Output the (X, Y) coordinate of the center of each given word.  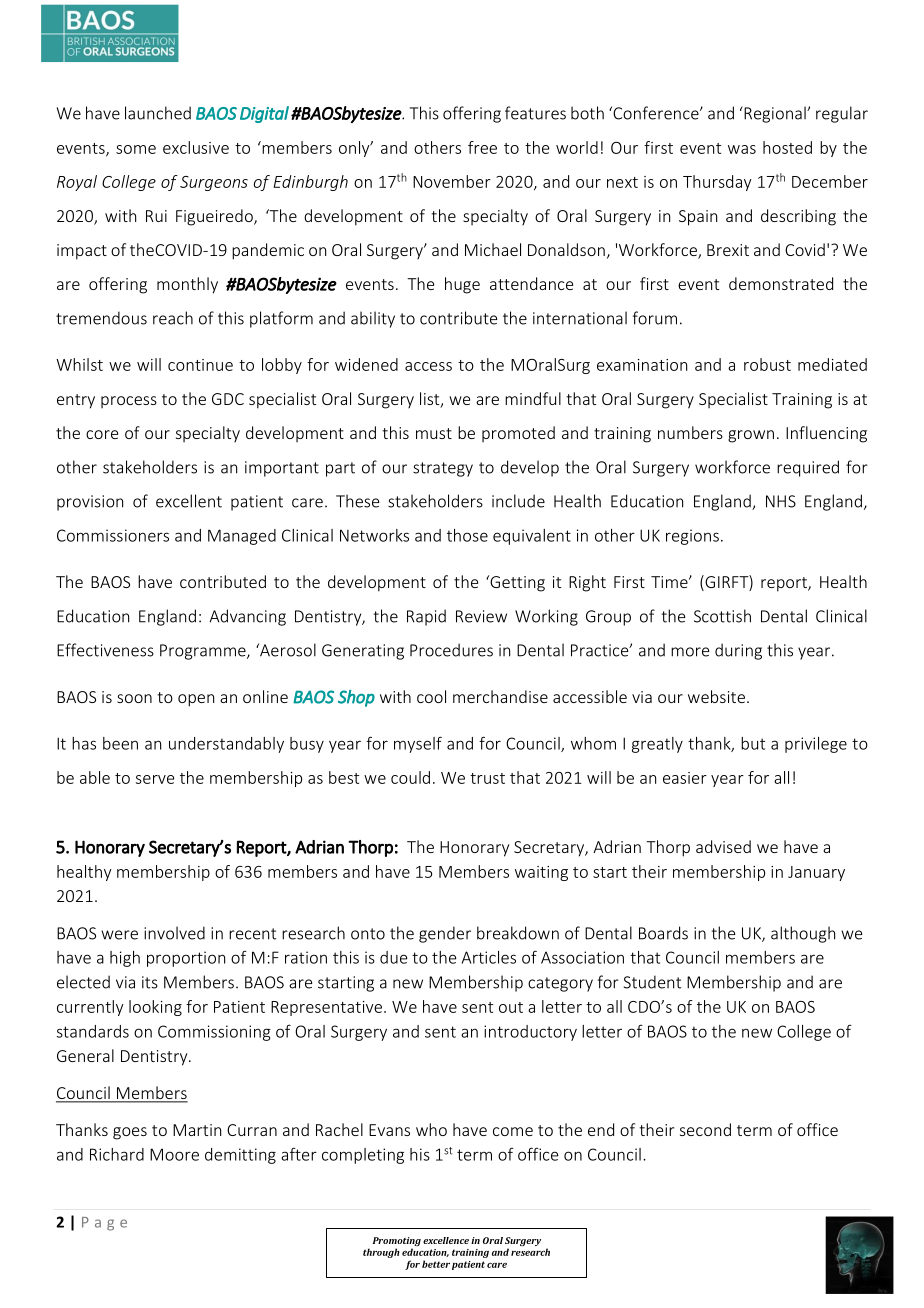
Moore (174, 1154)
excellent (189, 501)
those (467, 535)
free (482, 147)
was (742, 149)
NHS (781, 501)
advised (723, 846)
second (705, 1129)
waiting (541, 873)
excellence (446, 1240)
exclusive (196, 147)
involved (174, 933)
